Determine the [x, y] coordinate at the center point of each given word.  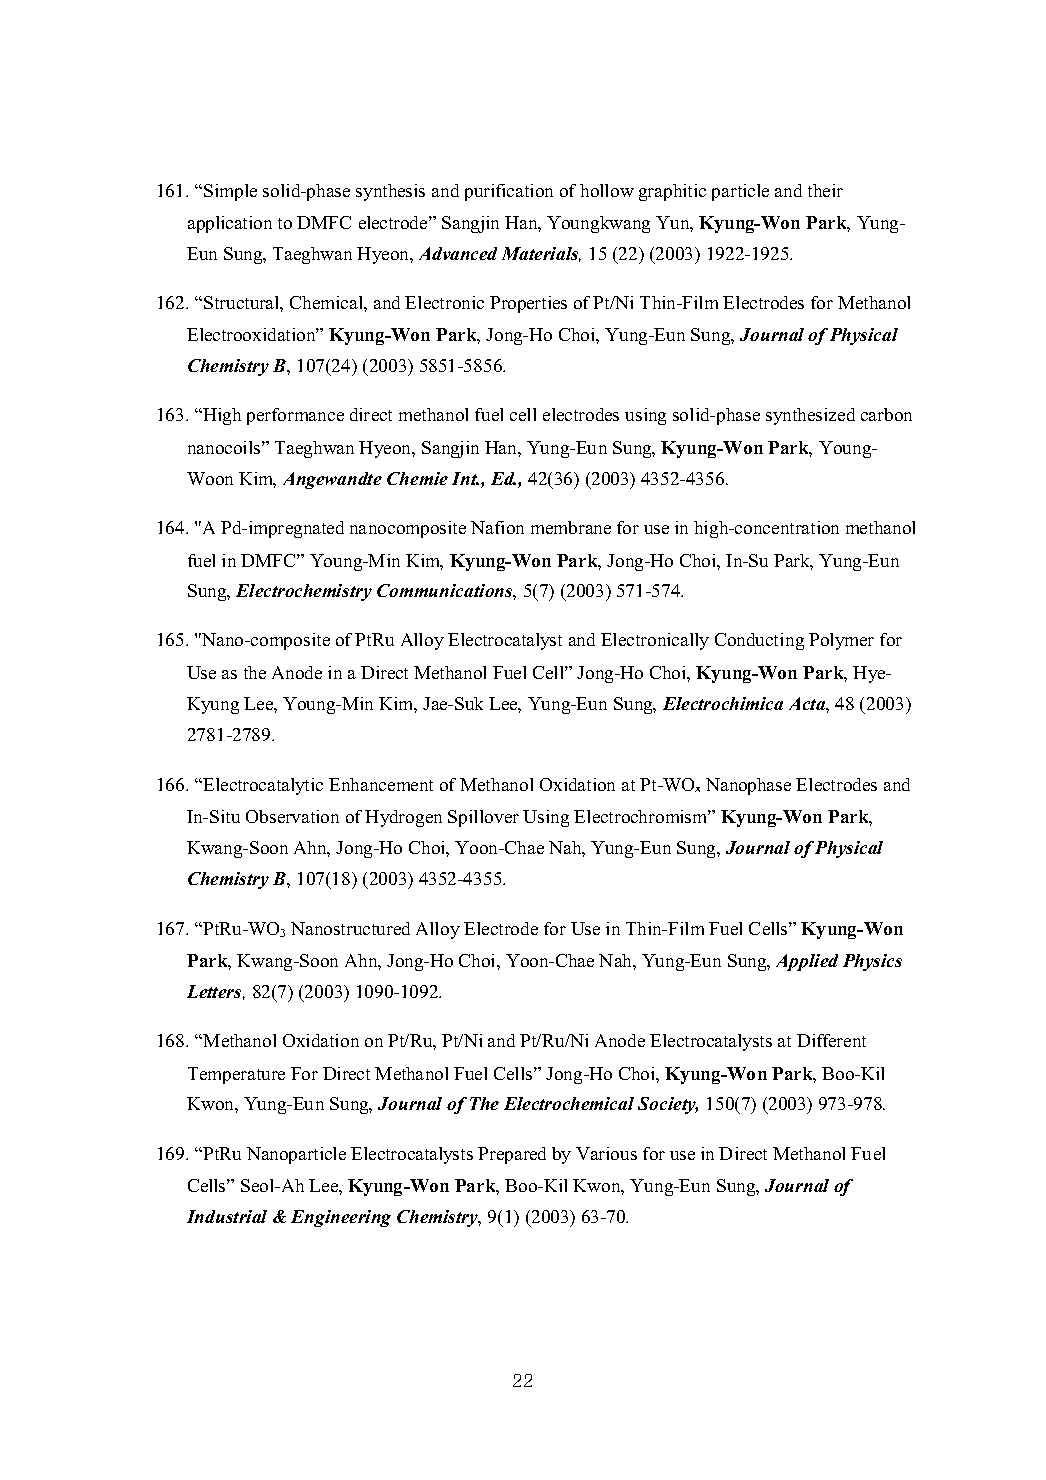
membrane [571, 527]
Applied [807, 962]
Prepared [512, 1155]
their [825, 190]
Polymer [841, 641]
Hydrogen [403, 818]
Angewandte [332, 480]
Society [668, 1105]
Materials [541, 254]
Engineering [341, 1218]
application [230, 224]
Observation [292, 816]
